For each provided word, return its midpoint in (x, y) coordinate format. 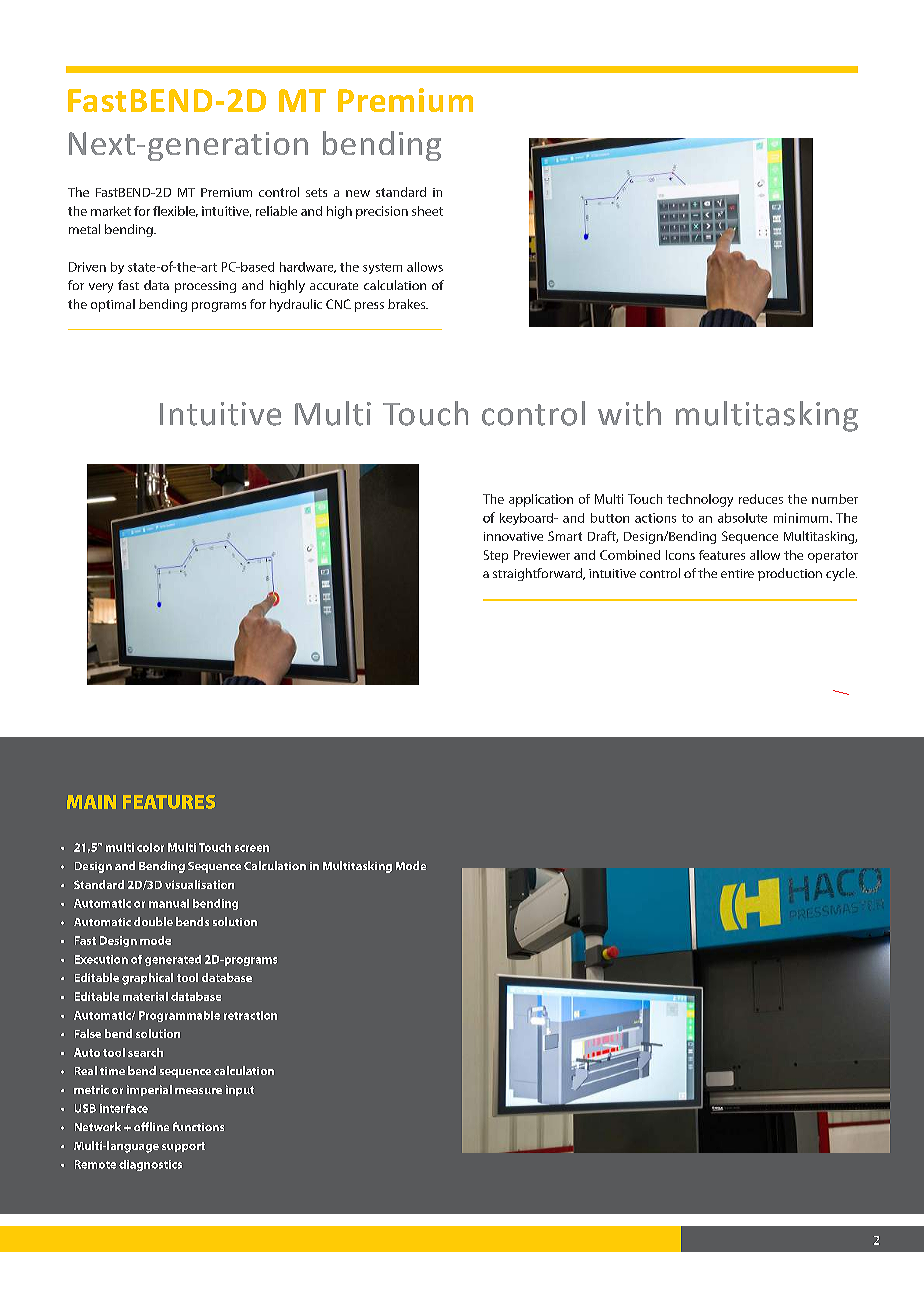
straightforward (538, 574)
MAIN (91, 802)
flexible (175, 211)
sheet (427, 211)
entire (737, 573)
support (183, 1147)
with (629, 413)
